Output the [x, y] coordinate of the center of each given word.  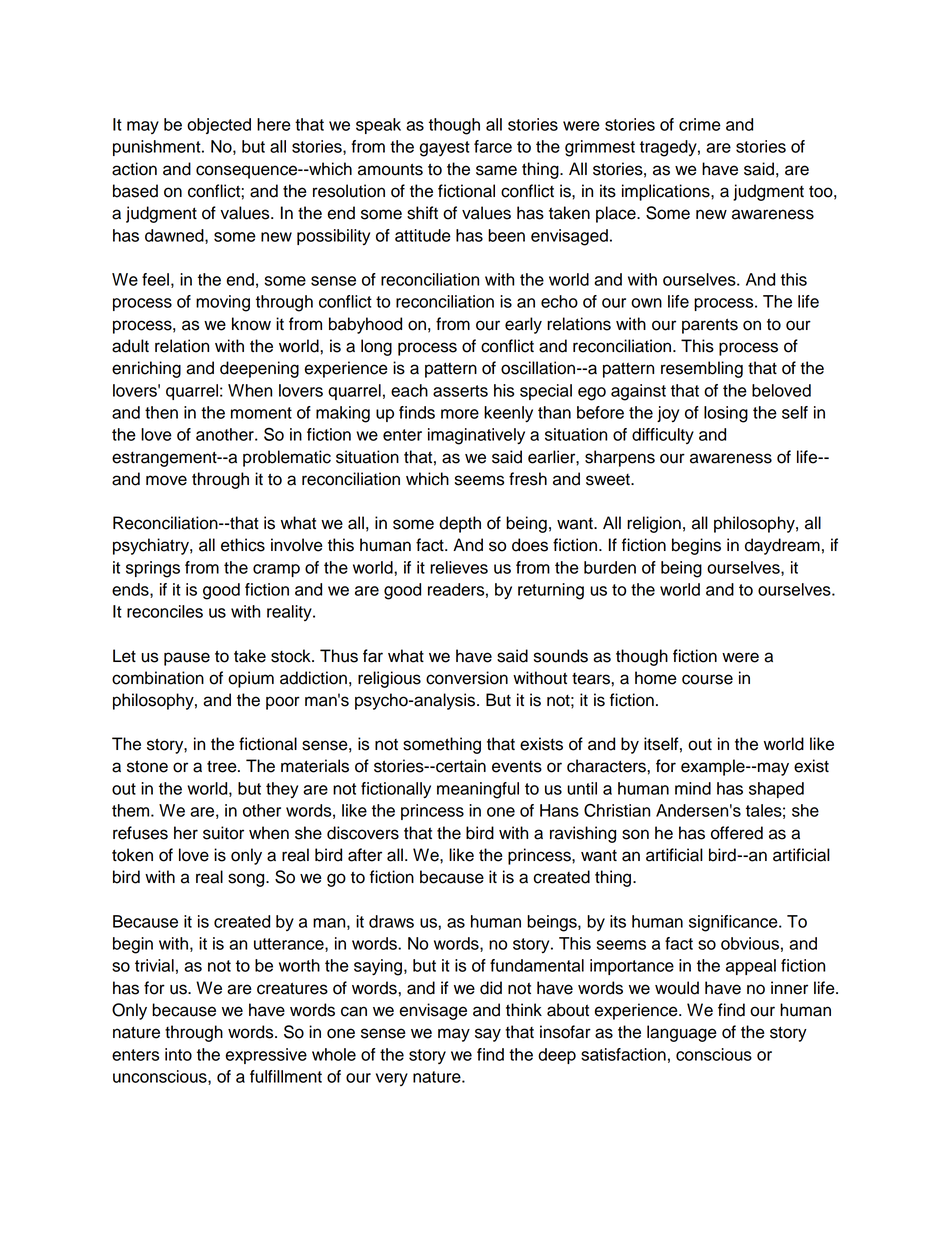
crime [700, 124]
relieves [459, 567]
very [392, 1079]
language [682, 1033]
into [178, 1054]
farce [493, 146]
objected [219, 126]
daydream [782, 546]
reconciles [165, 611]
